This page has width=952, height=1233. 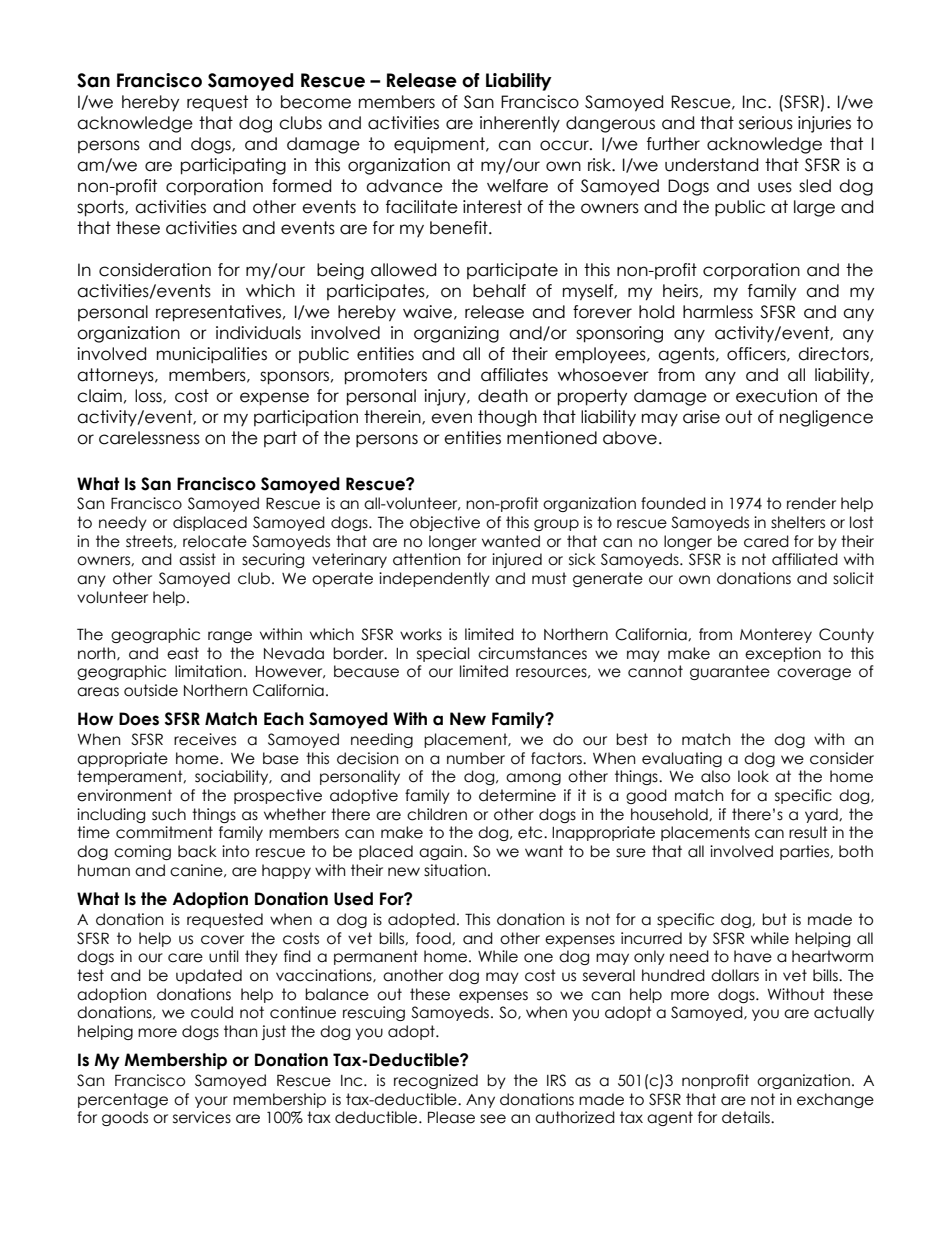 I want to click on your, so click(x=211, y=1102).
